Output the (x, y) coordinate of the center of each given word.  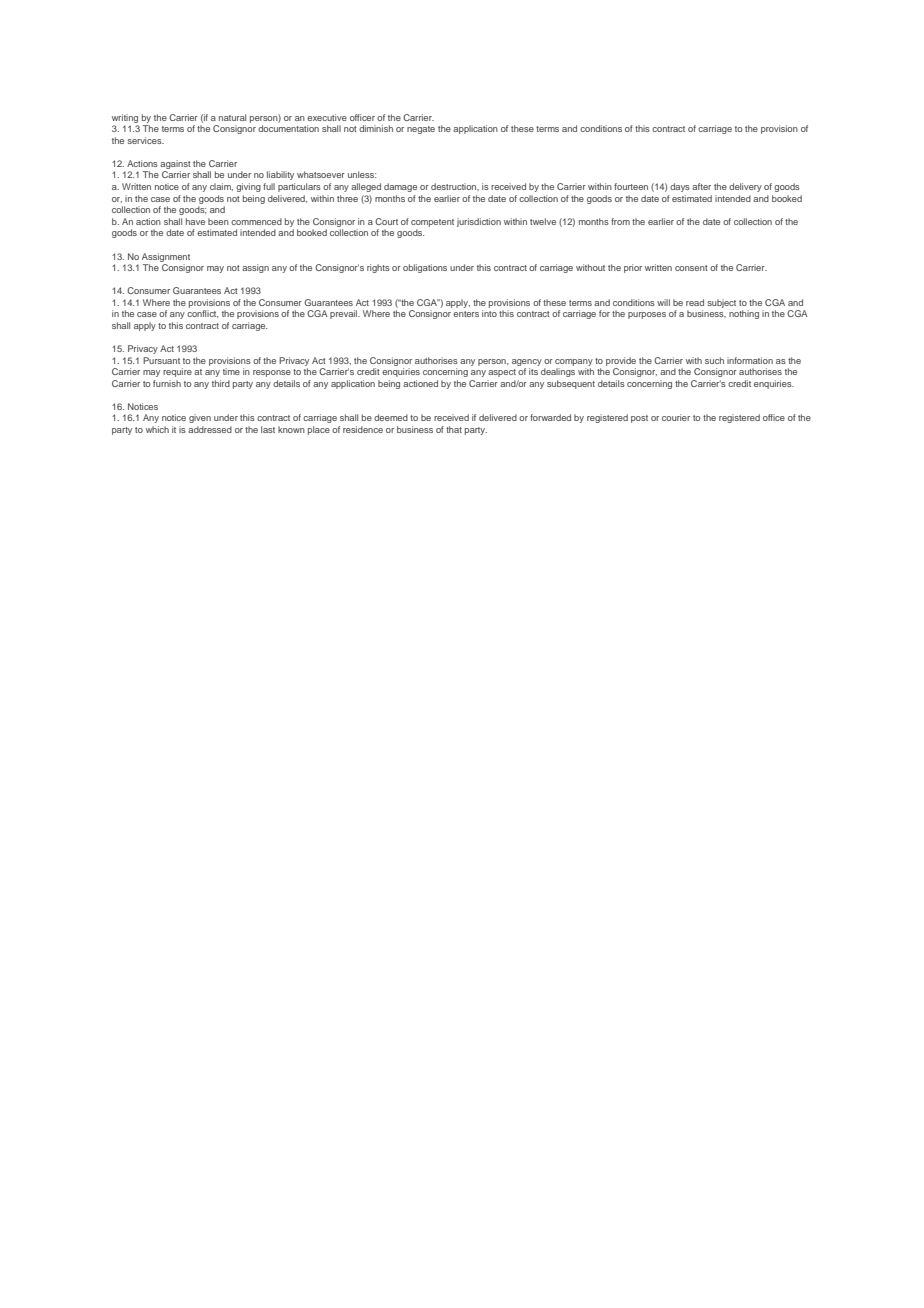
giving (248, 187)
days (680, 187)
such (714, 360)
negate (421, 130)
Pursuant (161, 360)
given (200, 418)
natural (232, 117)
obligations (425, 268)
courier (676, 417)
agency (527, 362)
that (454, 429)
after (701, 186)
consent (691, 268)
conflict (202, 314)
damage (400, 187)
